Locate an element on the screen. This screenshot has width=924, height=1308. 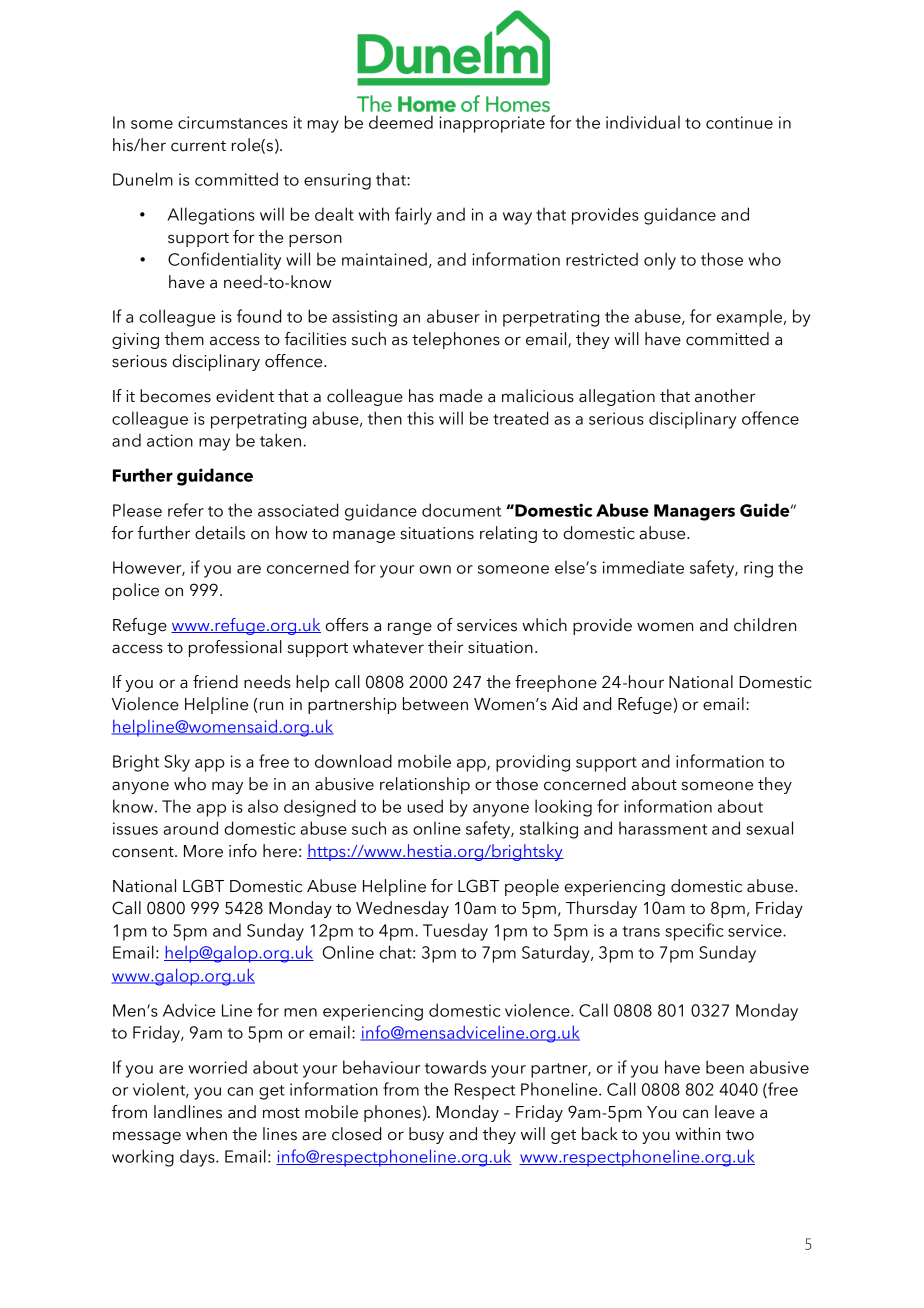
continue is located at coordinates (739, 122).
